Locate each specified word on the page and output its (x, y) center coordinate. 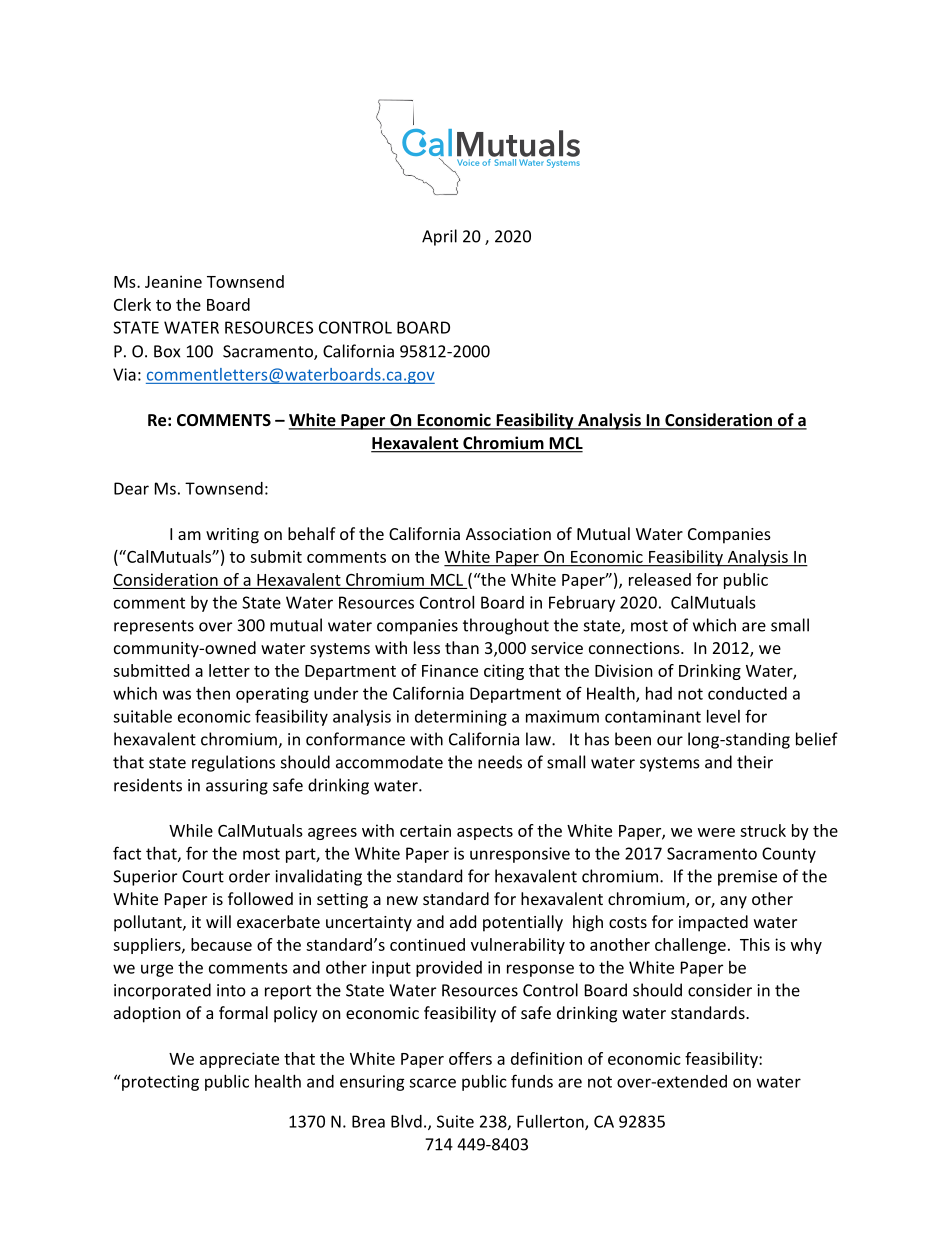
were (716, 832)
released (660, 579)
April (439, 237)
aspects (485, 833)
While (191, 830)
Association (508, 534)
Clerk (132, 304)
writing (232, 536)
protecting (160, 1083)
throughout (506, 626)
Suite (455, 1121)
